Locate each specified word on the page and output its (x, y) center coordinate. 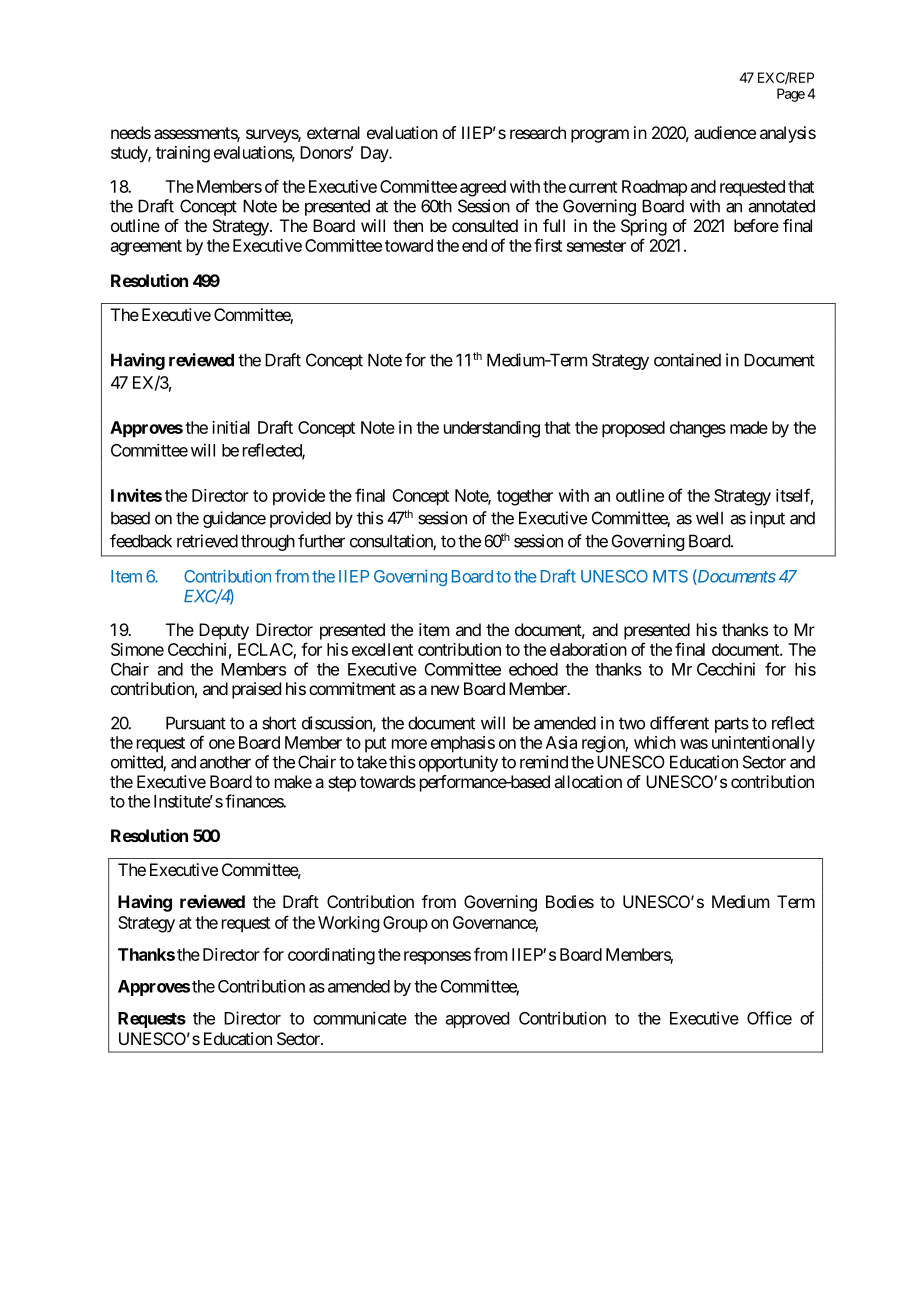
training (183, 154)
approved (477, 1020)
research (538, 132)
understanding (492, 429)
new (445, 690)
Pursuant (196, 723)
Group (405, 924)
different (679, 723)
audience (725, 132)
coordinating (331, 956)
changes (698, 429)
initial (231, 427)
